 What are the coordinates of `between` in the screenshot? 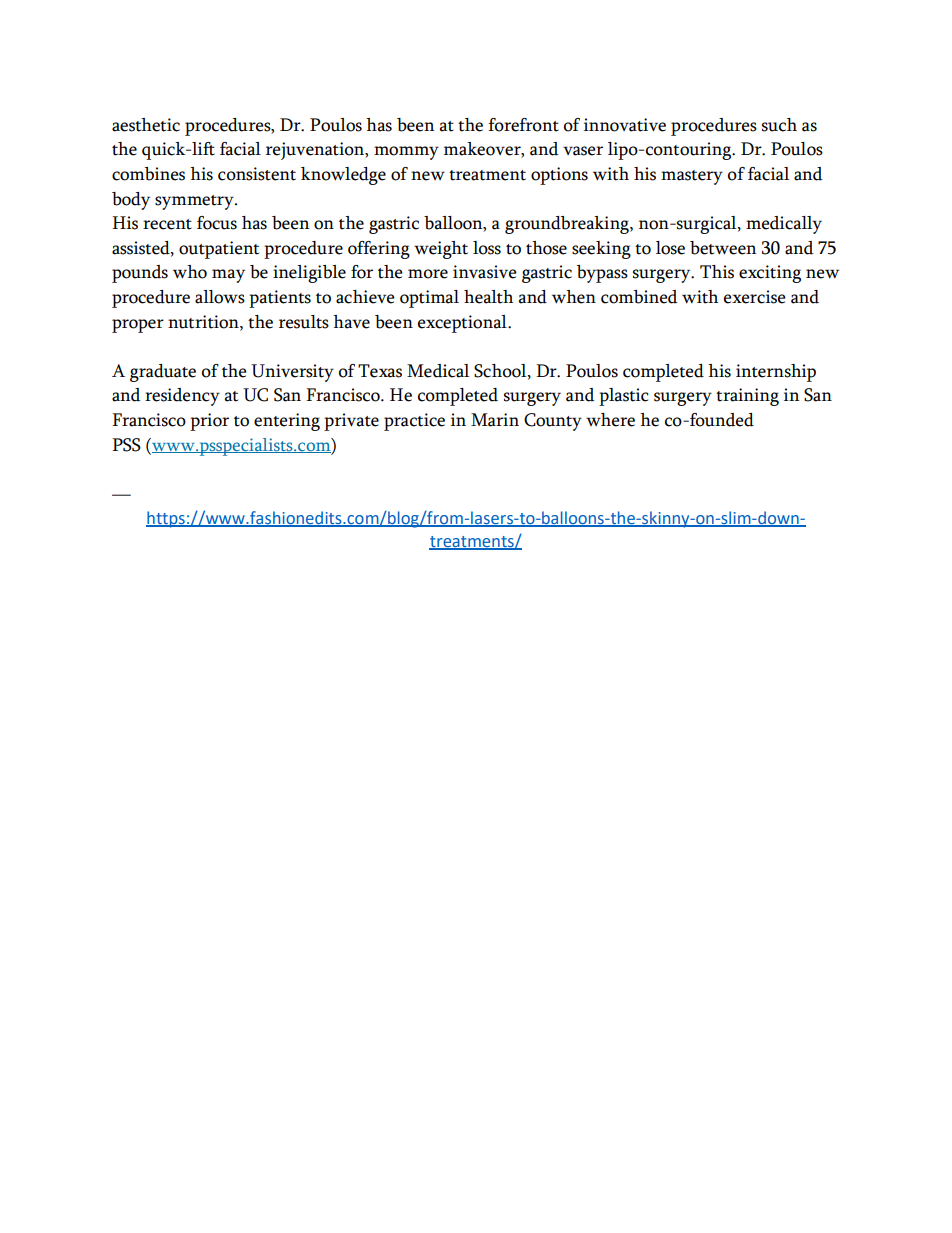 It's located at (723, 248).
